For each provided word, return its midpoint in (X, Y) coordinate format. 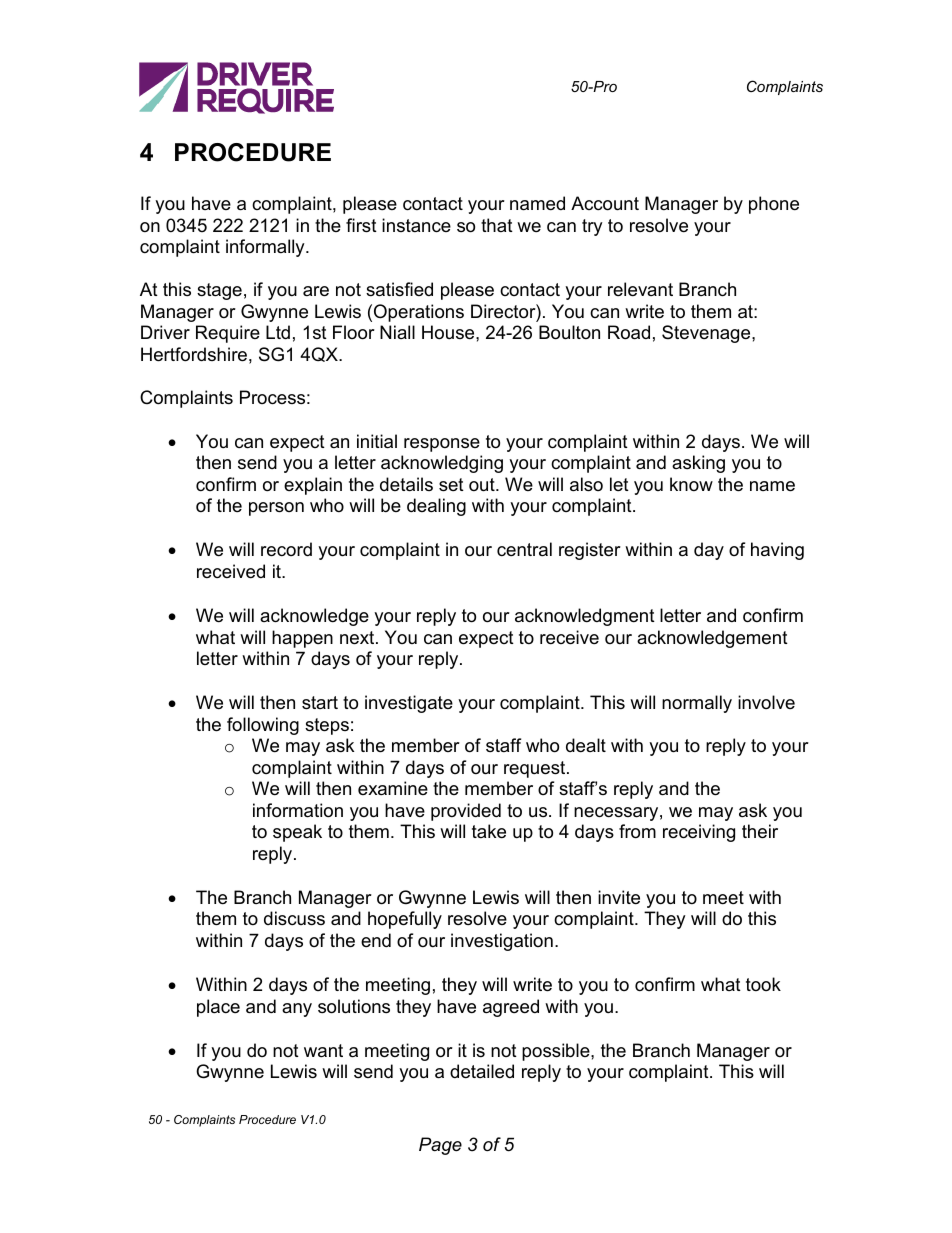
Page (440, 1146)
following (263, 726)
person (276, 509)
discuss (294, 918)
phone (774, 205)
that (497, 225)
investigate (409, 704)
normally (697, 704)
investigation (502, 942)
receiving (699, 833)
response (442, 445)
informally (266, 248)
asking (698, 464)
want (323, 1050)
